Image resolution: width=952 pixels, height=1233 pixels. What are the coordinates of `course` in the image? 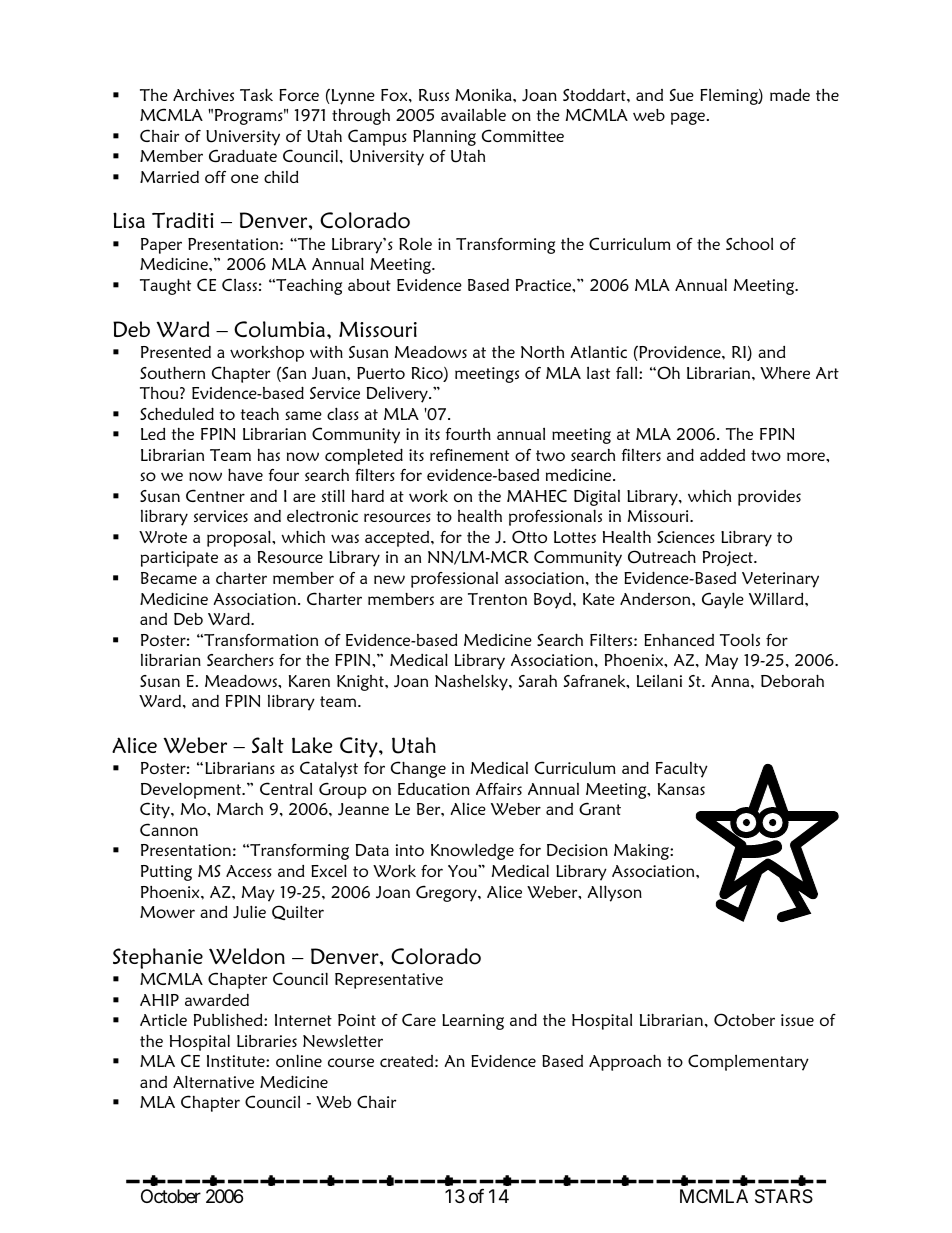 It's located at (351, 1062).
